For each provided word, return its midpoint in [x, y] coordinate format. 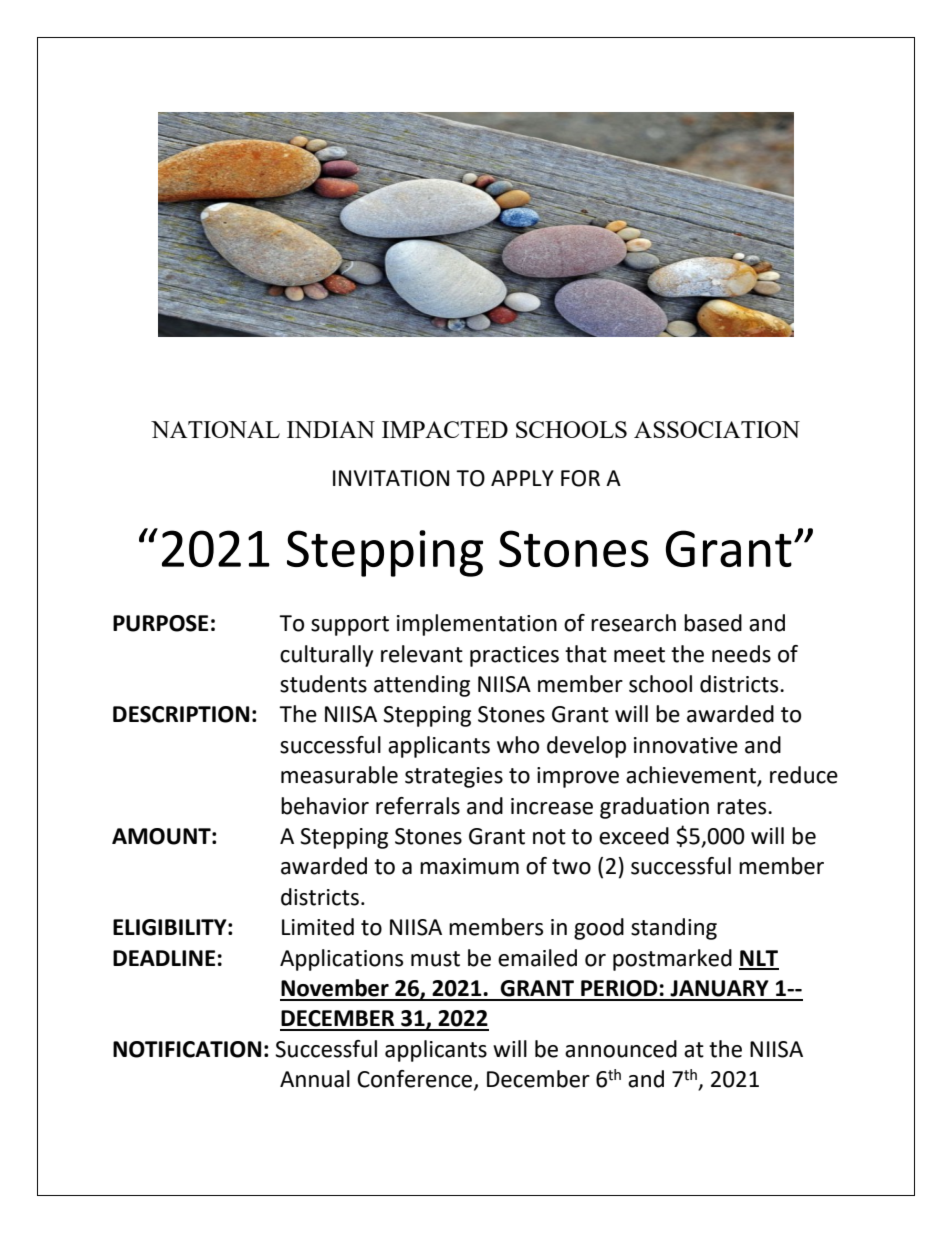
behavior [325, 806]
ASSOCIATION [717, 429]
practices [514, 656]
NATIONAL [215, 429]
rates [743, 807]
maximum [469, 866]
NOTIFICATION [187, 1049]
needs [741, 654]
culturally [326, 656]
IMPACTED [445, 429]
